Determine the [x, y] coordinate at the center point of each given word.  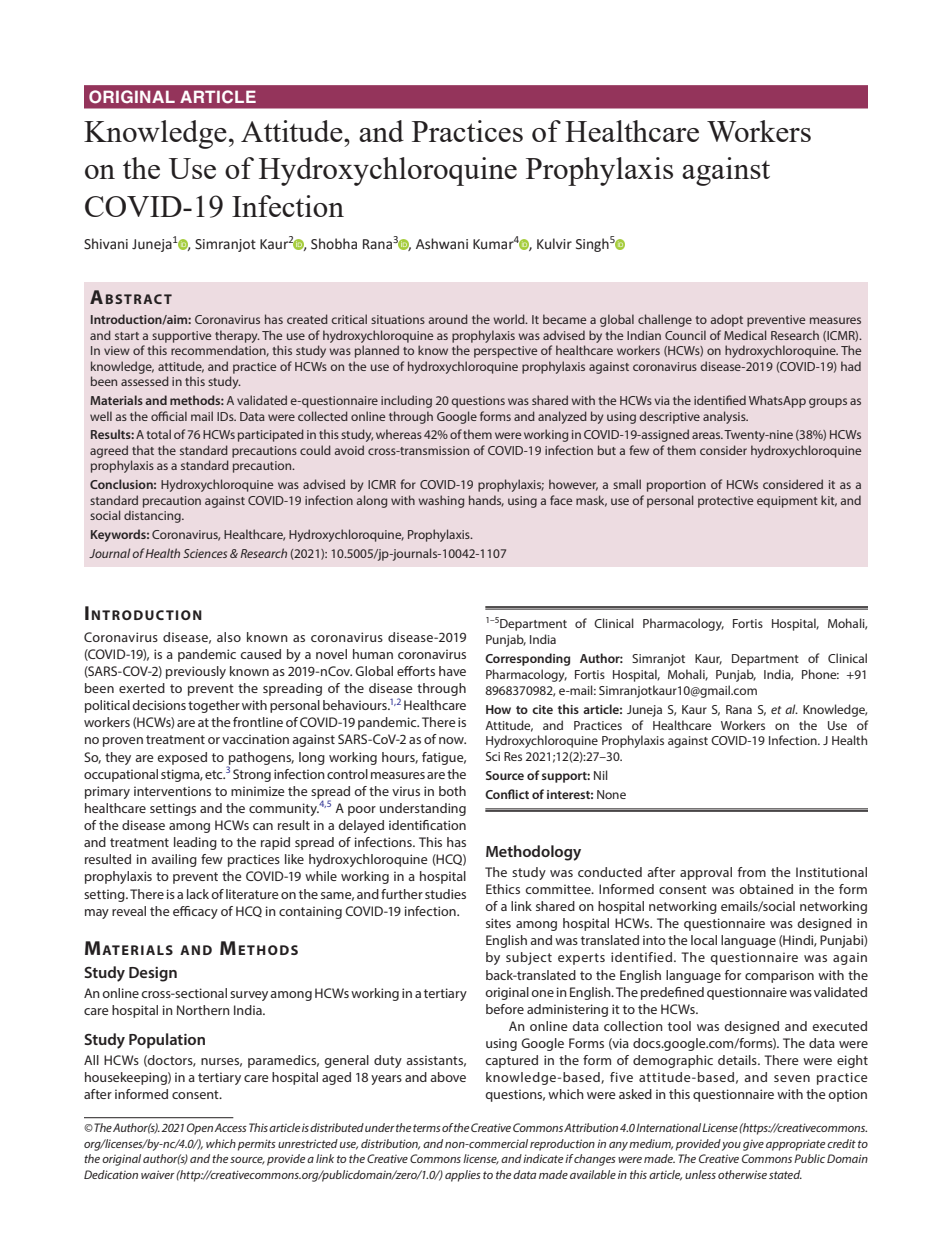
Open [200, 1129]
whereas [399, 434]
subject [529, 958]
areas [707, 435]
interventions [172, 791]
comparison [779, 976]
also [229, 637]
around [448, 319]
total [159, 434]
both [452, 791]
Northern [203, 1010]
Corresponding [527, 659]
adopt [727, 320]
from [752, 872]
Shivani [106, 244]
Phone [820, 674]
